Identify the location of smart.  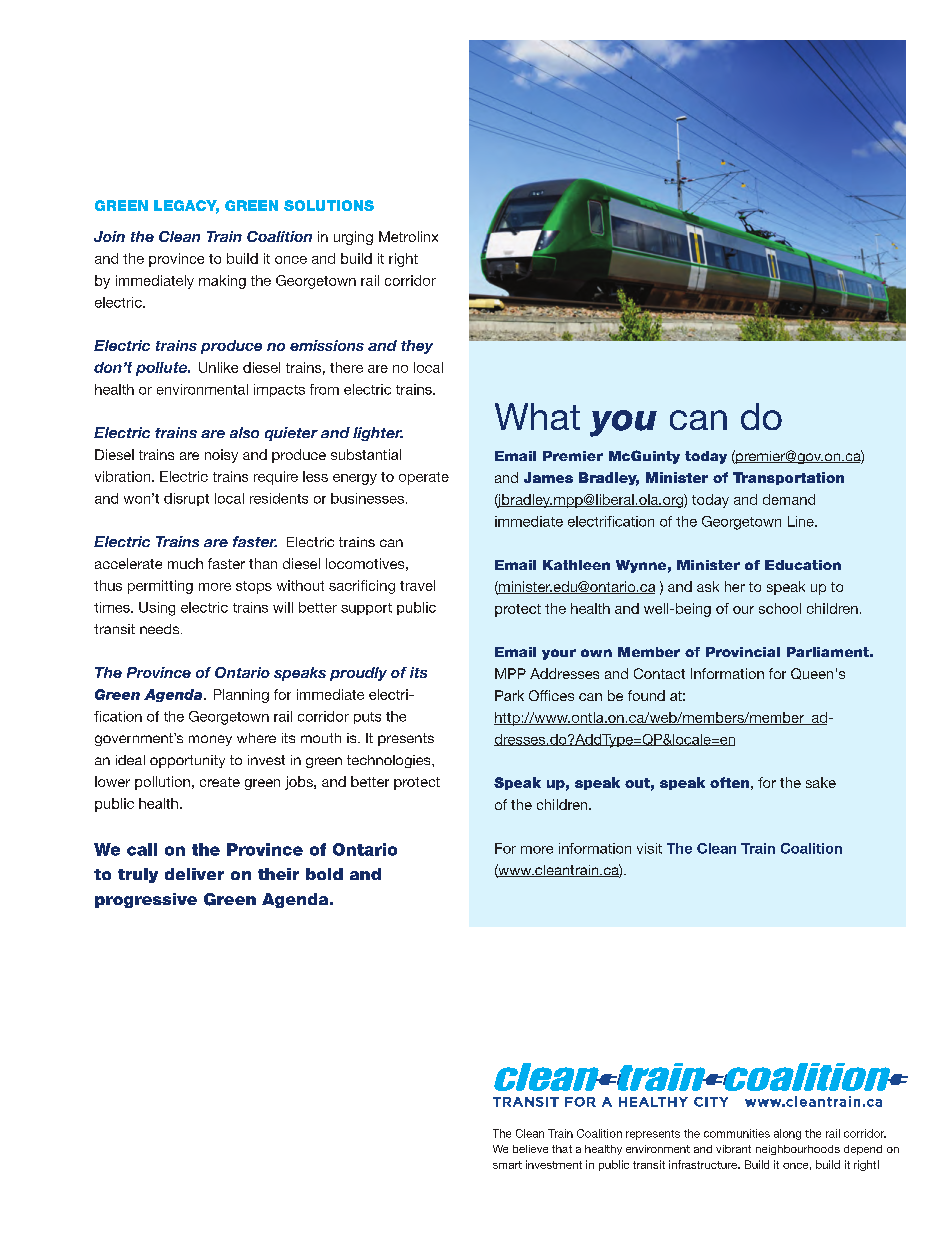
(507, 1165).
